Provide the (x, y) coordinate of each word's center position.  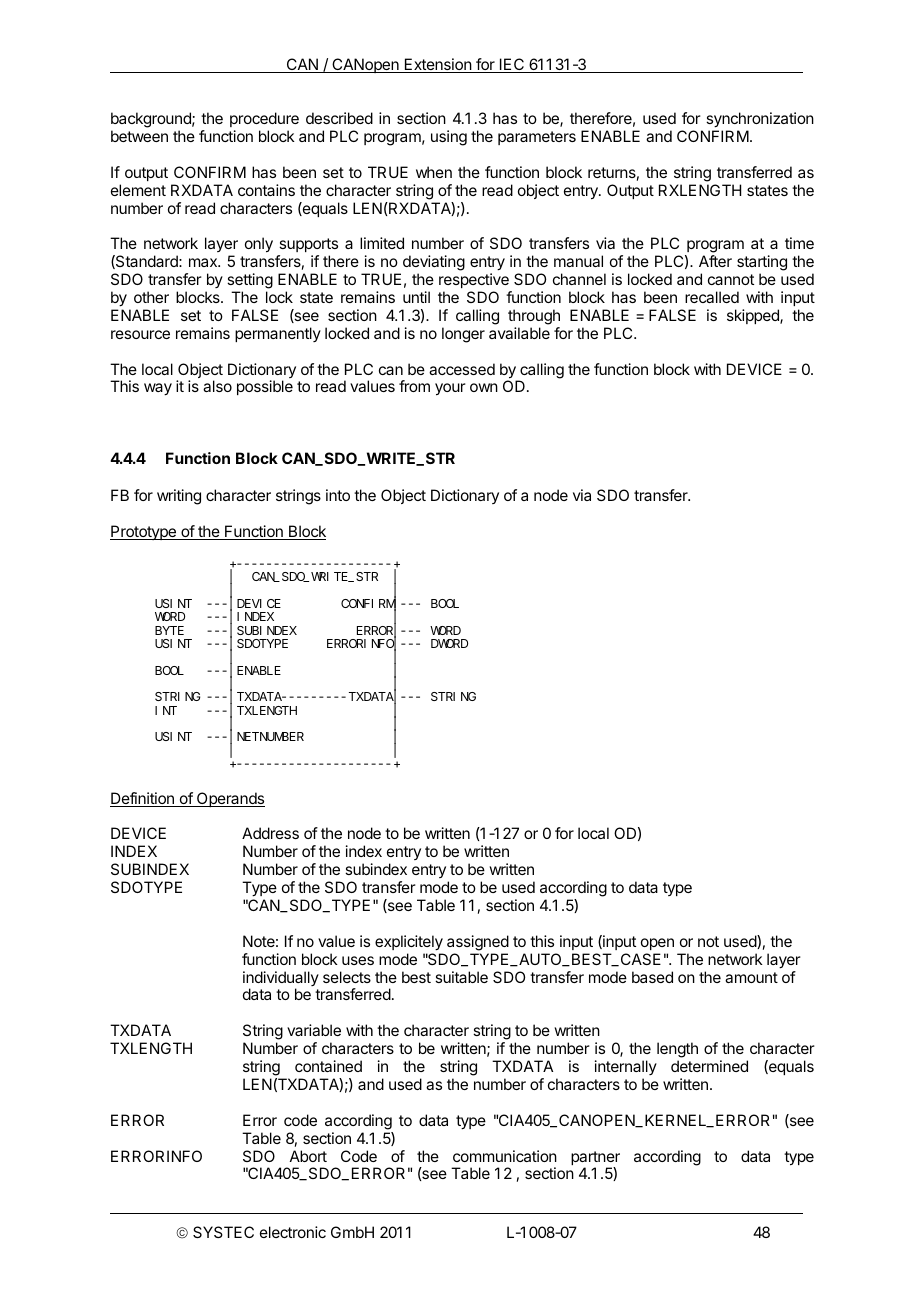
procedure (264, 119)
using (449, 138)
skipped (754, 316)
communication (505, 1156)
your (450, 389)
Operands (230, 799)
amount (751, 977)
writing (179, 497)
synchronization (760, 120)
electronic (293, 1232)
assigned (478, 943)
